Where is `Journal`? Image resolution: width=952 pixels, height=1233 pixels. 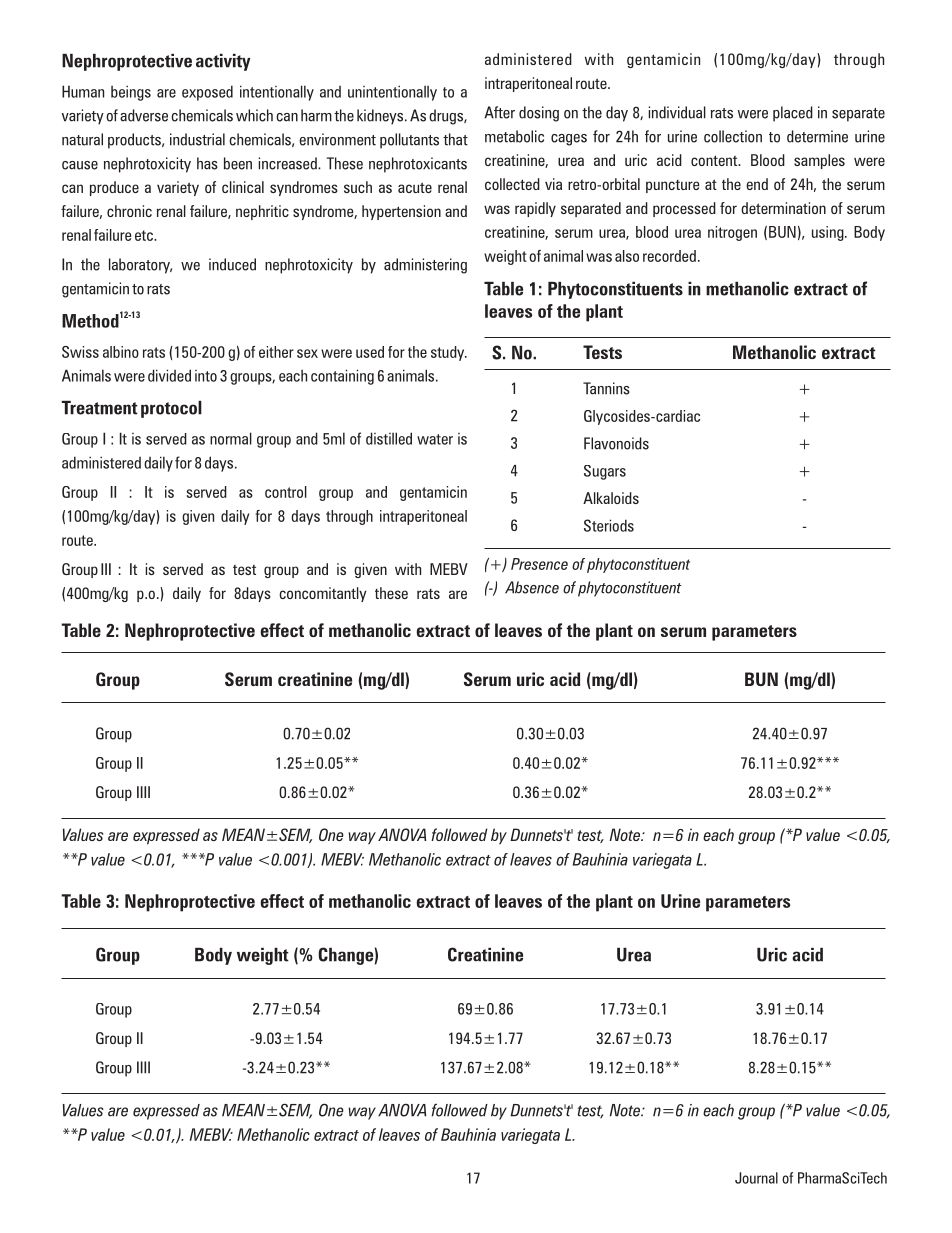 Journal is located at coordinates (756, 1178).
